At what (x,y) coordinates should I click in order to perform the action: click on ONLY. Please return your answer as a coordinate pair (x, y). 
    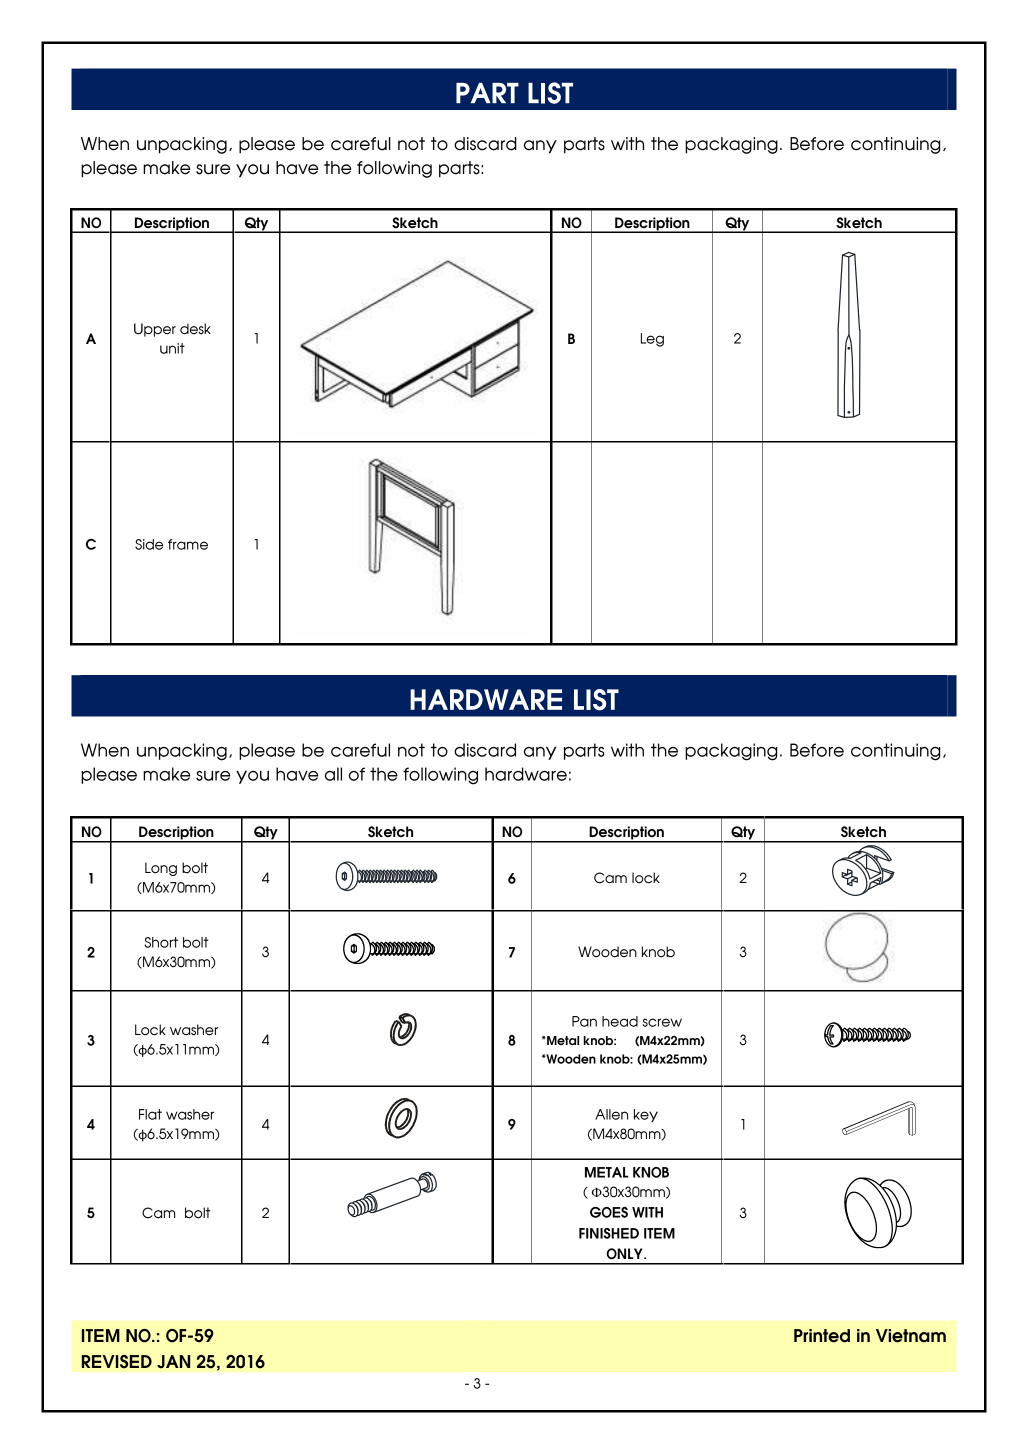
    Looking at the image, I should click on (625, 1254).
